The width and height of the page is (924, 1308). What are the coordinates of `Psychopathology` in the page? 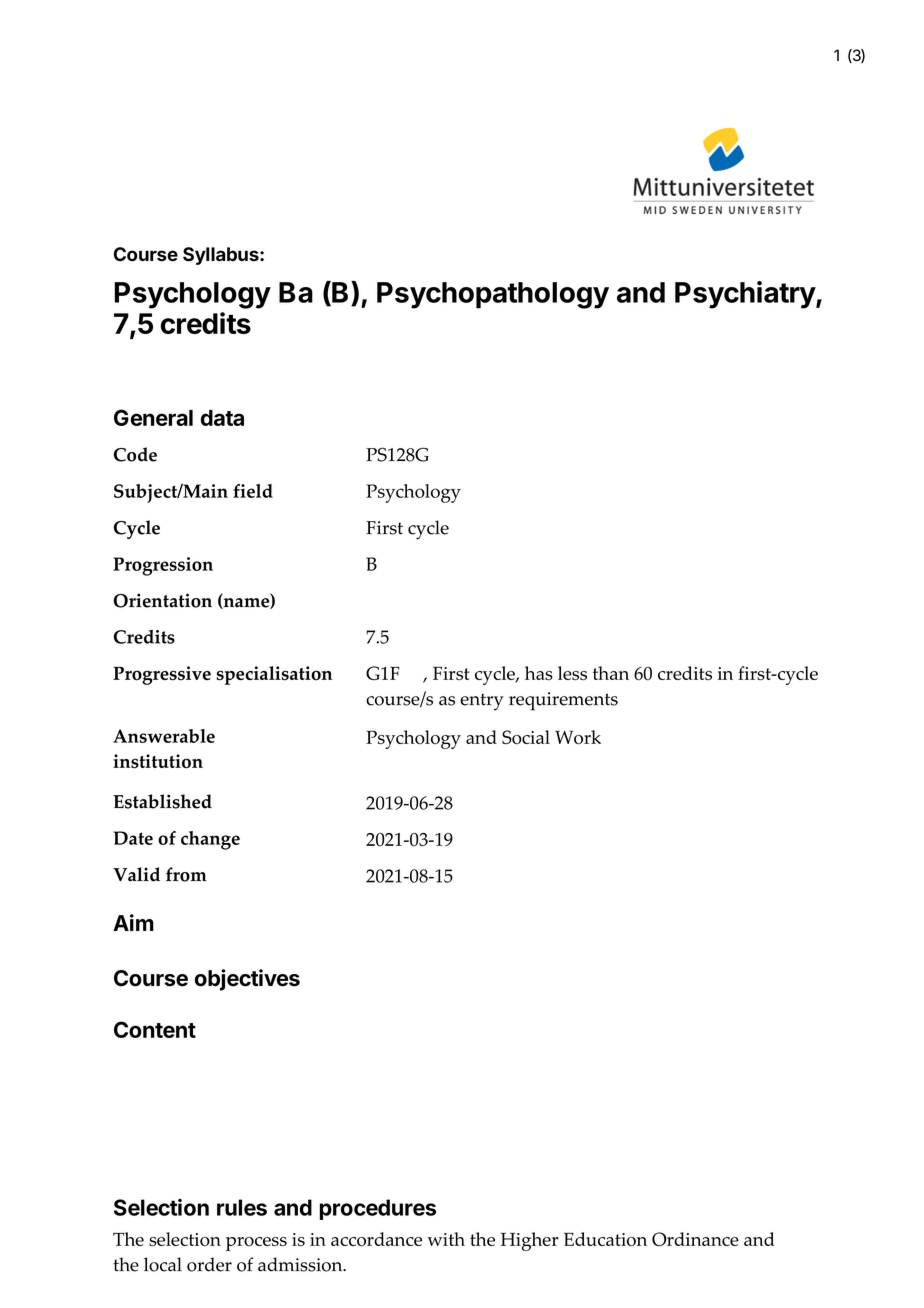 It's located at (493, 295).
